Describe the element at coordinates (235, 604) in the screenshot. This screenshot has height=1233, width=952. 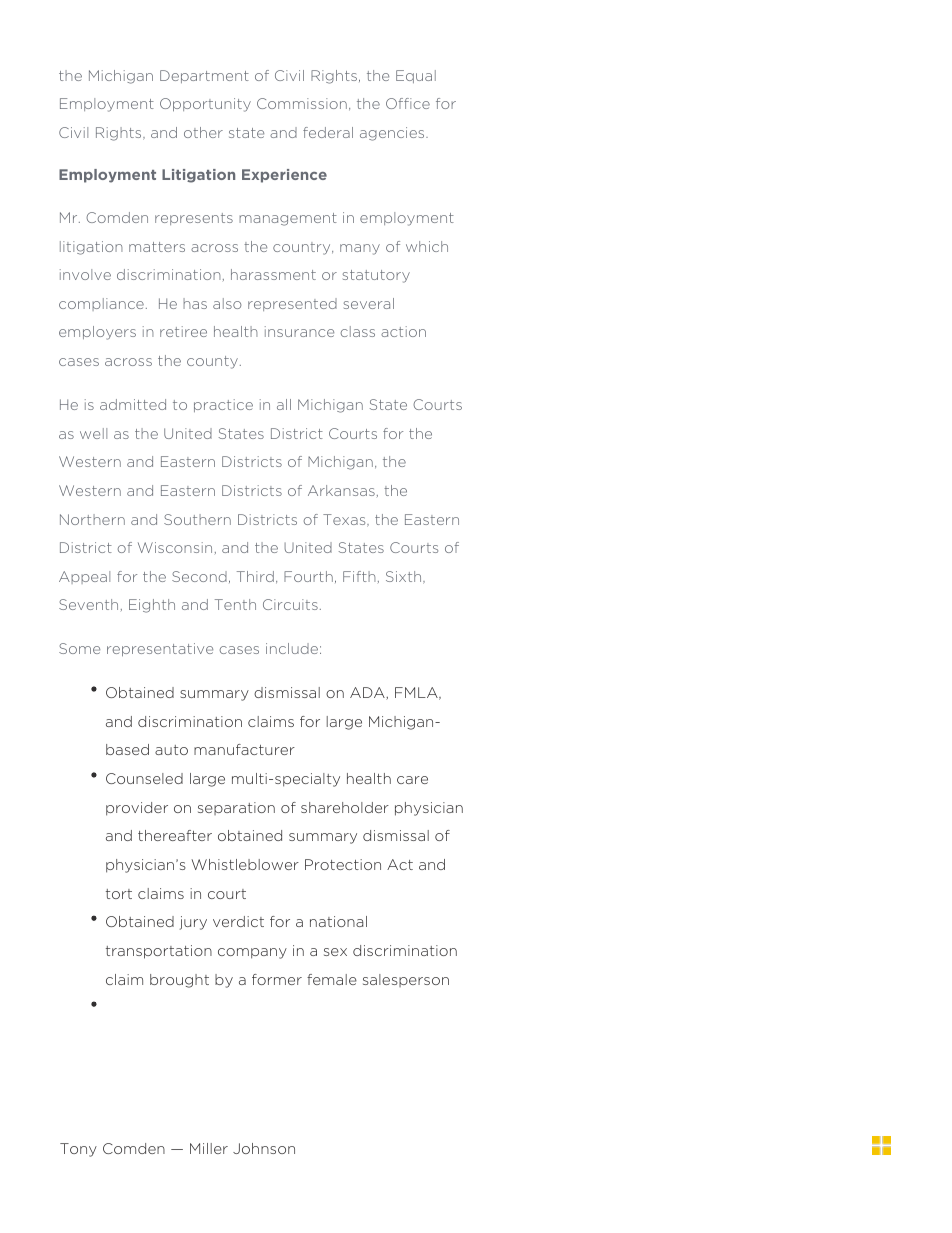
I see `Tenth` at that location.
